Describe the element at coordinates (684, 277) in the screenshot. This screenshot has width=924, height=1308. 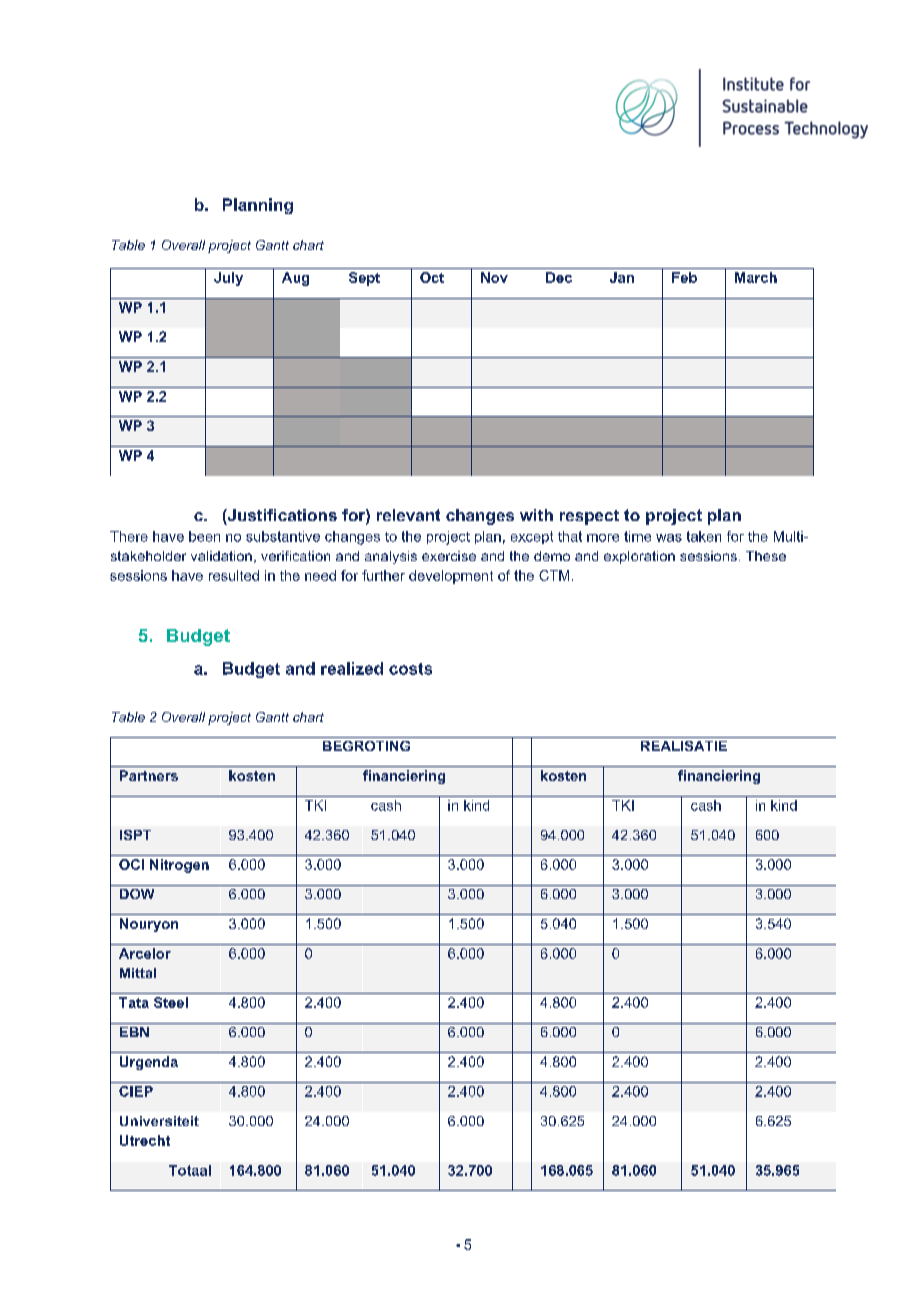
I see `Feb` at that location.
